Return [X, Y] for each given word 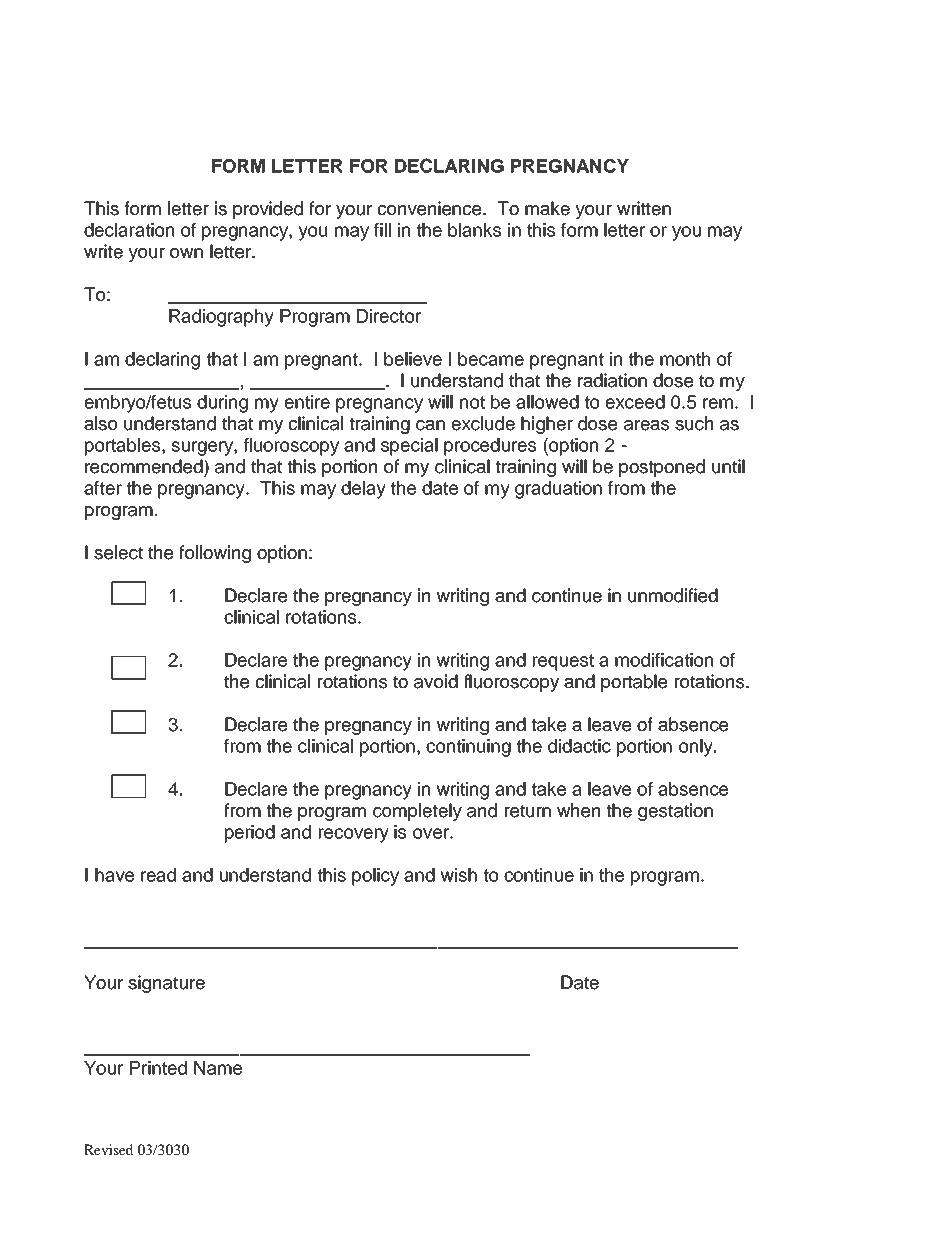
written [644, 208]
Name [218, 1068]
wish [459, 875]
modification [664, 660]
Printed [158, 1068]
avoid [436, 681]
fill [382, 230]
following [215, 554]
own [186, 253]
